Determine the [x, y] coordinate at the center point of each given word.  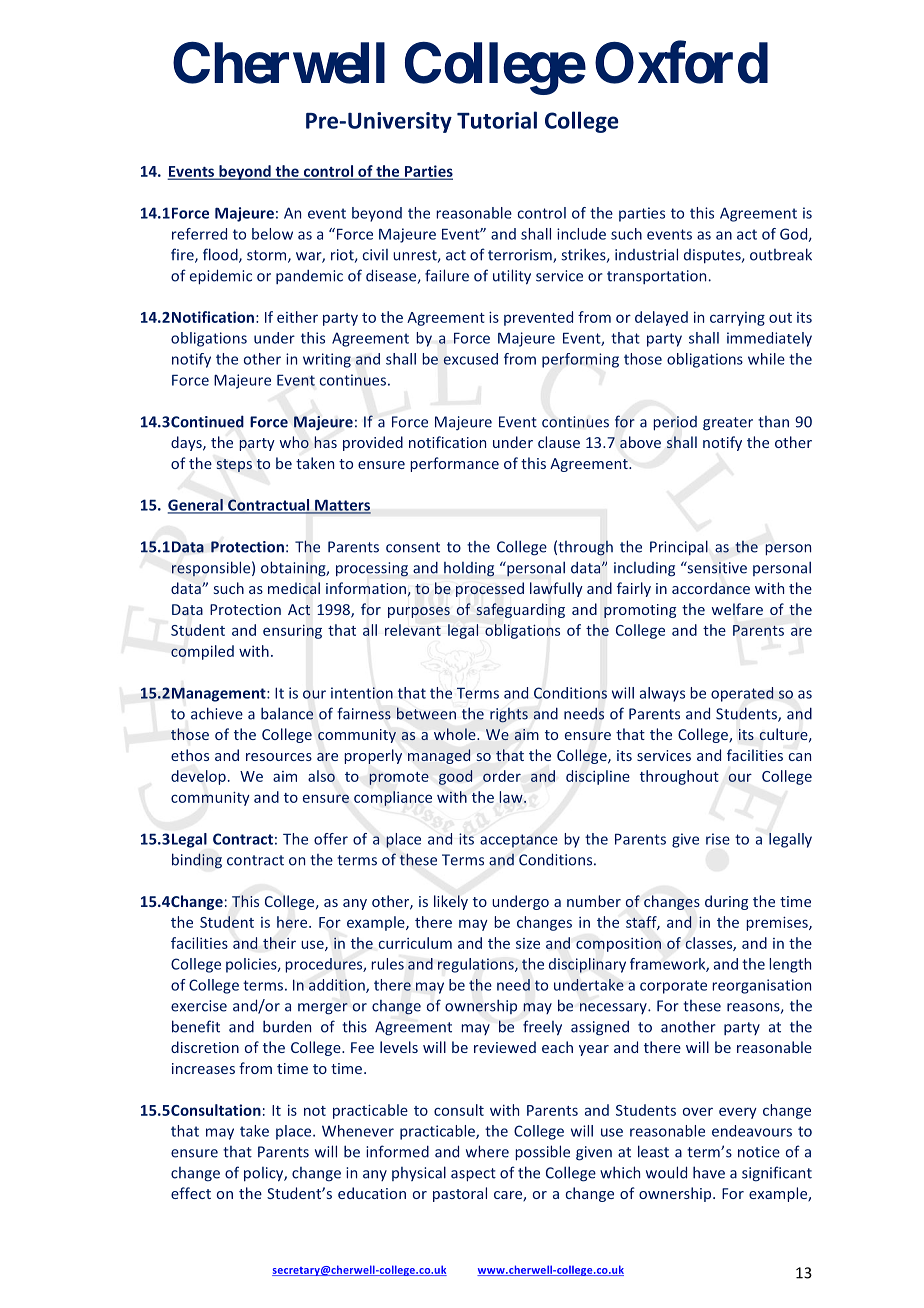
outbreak [781, 254]
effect [191, 1193]
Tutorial [497, 120]
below [272, 234]
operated [742, 694]
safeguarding [520, 610]
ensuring [292, 632]
